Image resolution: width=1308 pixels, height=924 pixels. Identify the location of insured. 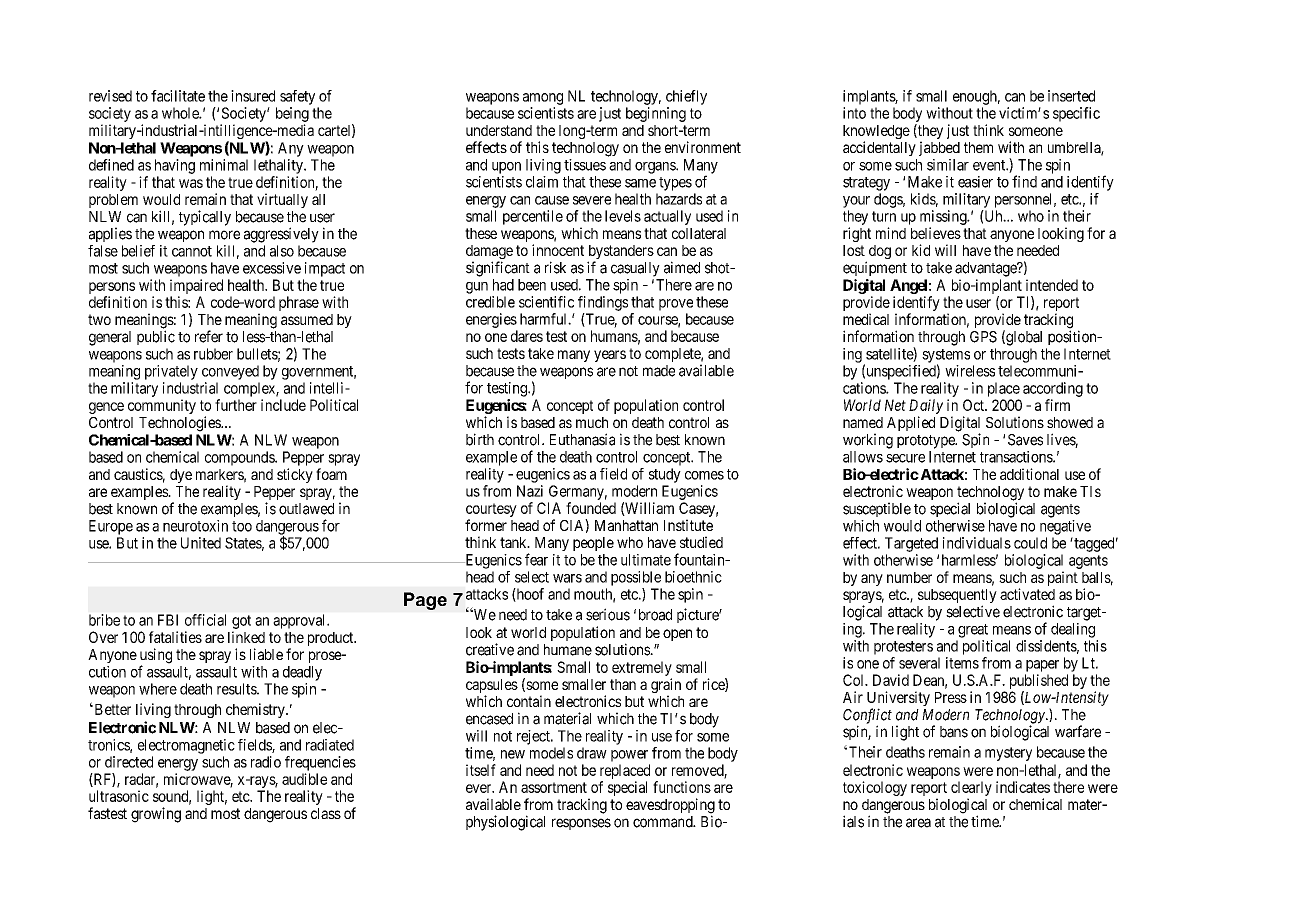
(253, 96).
